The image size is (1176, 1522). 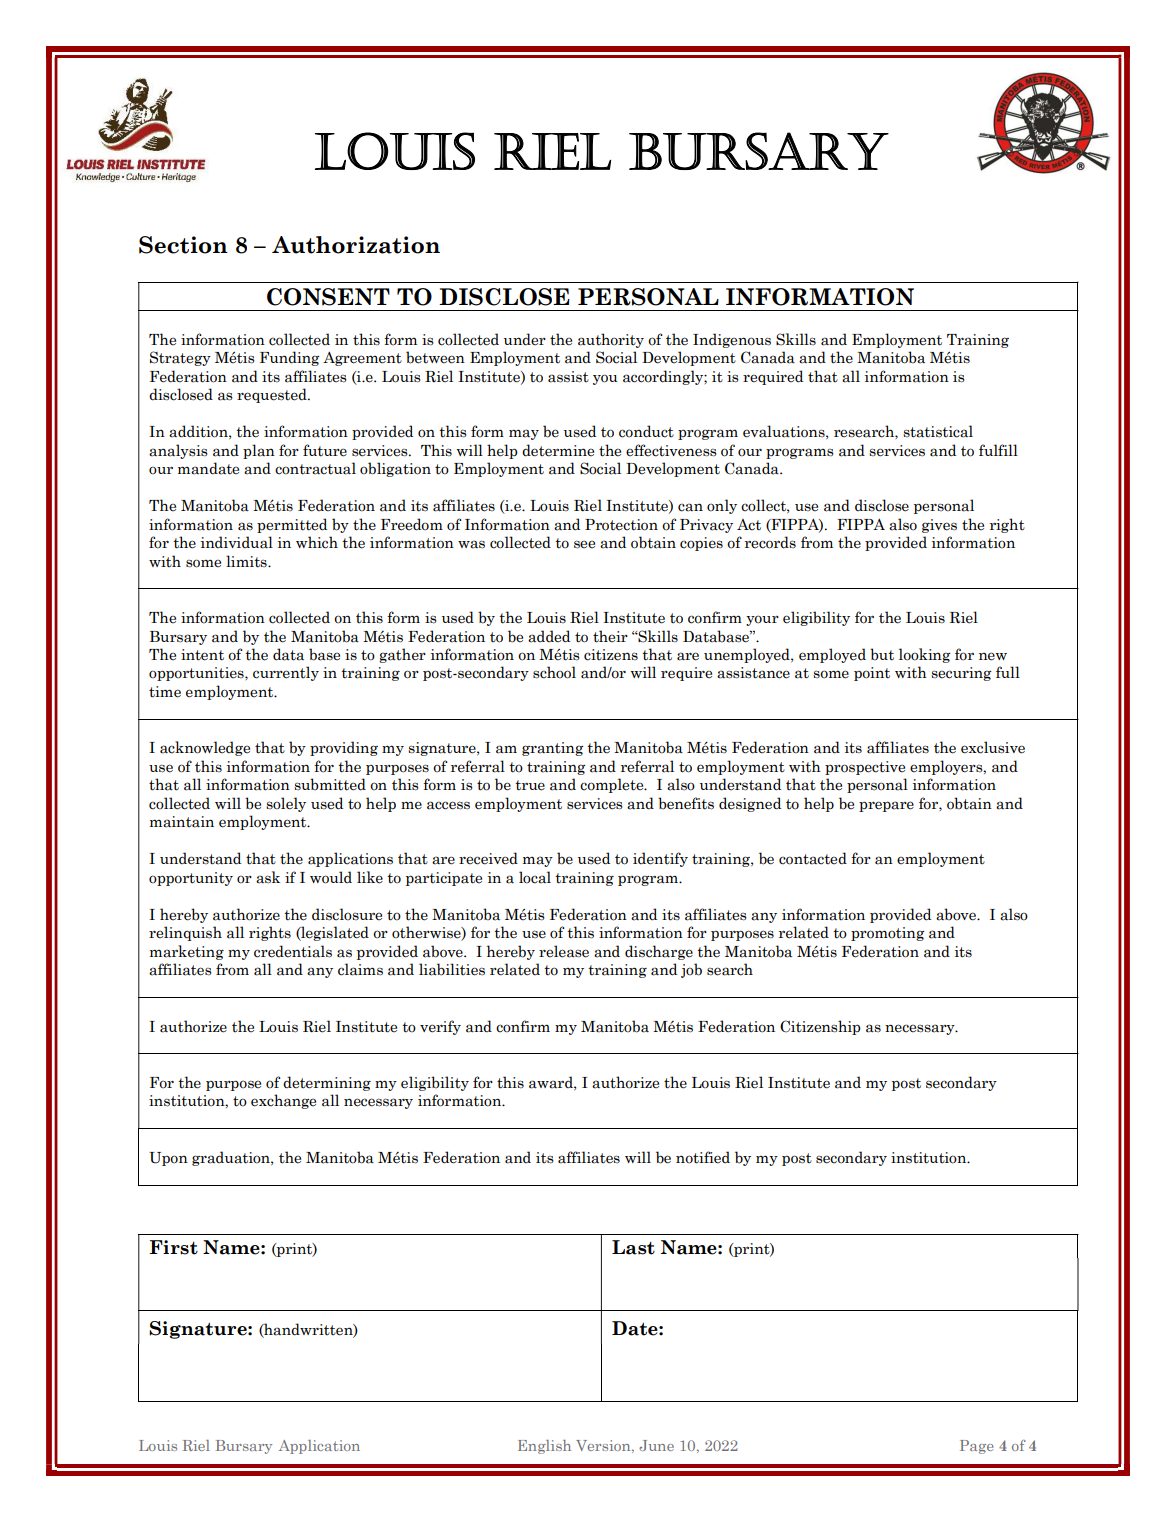 What do you see at coordinates (584, 544) in the screenshot?
I see `see` at bounding box center [584, 544].
